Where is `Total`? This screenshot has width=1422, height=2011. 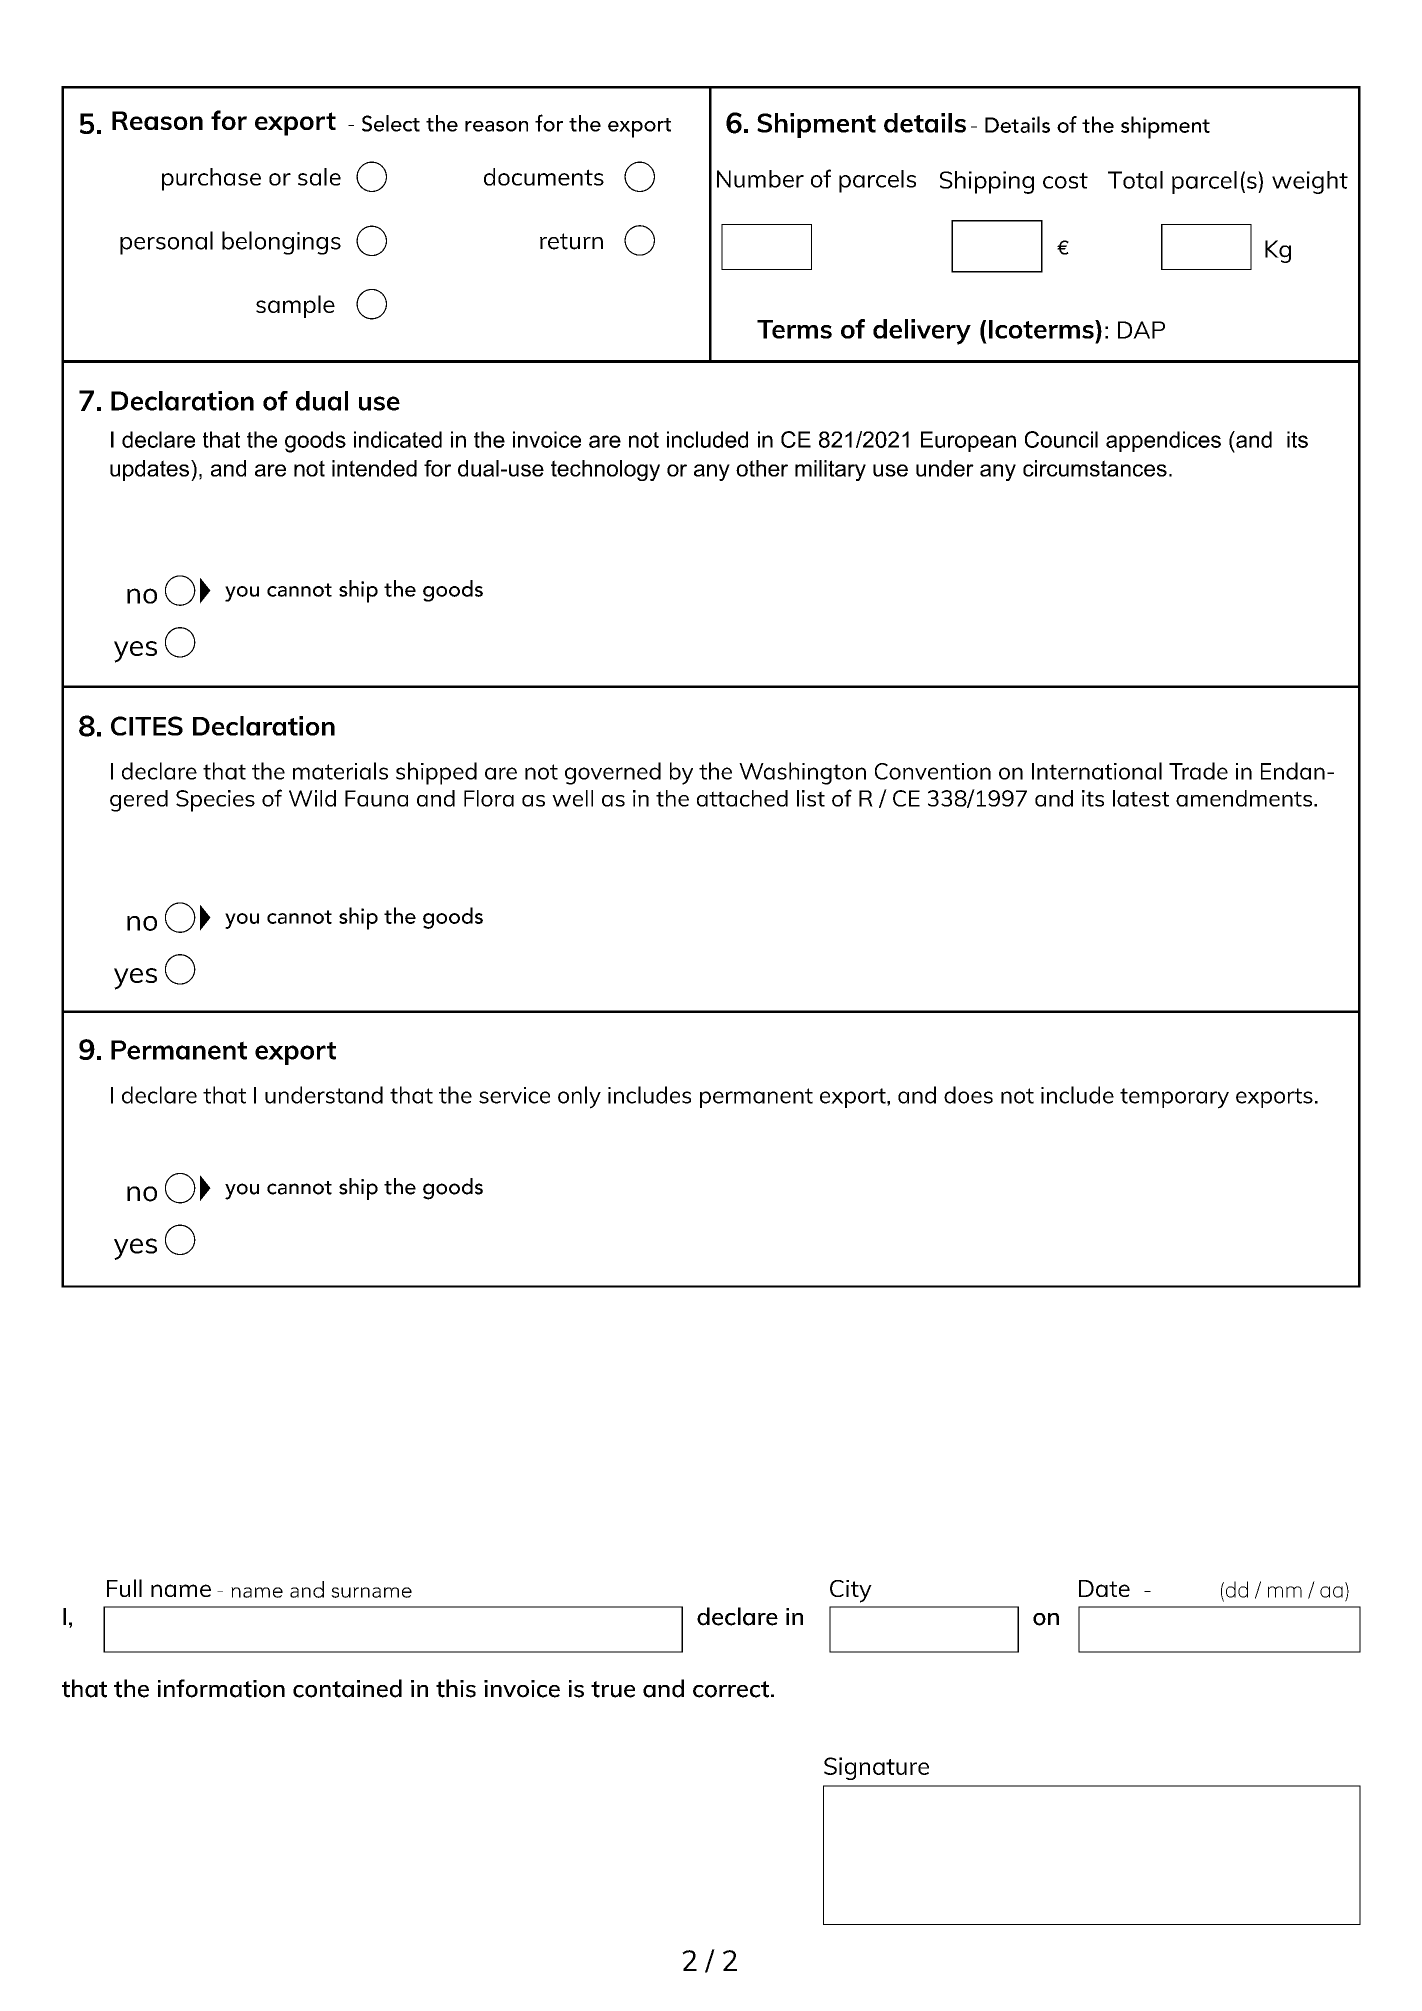
Total is located at coordinates (1135, 180).
